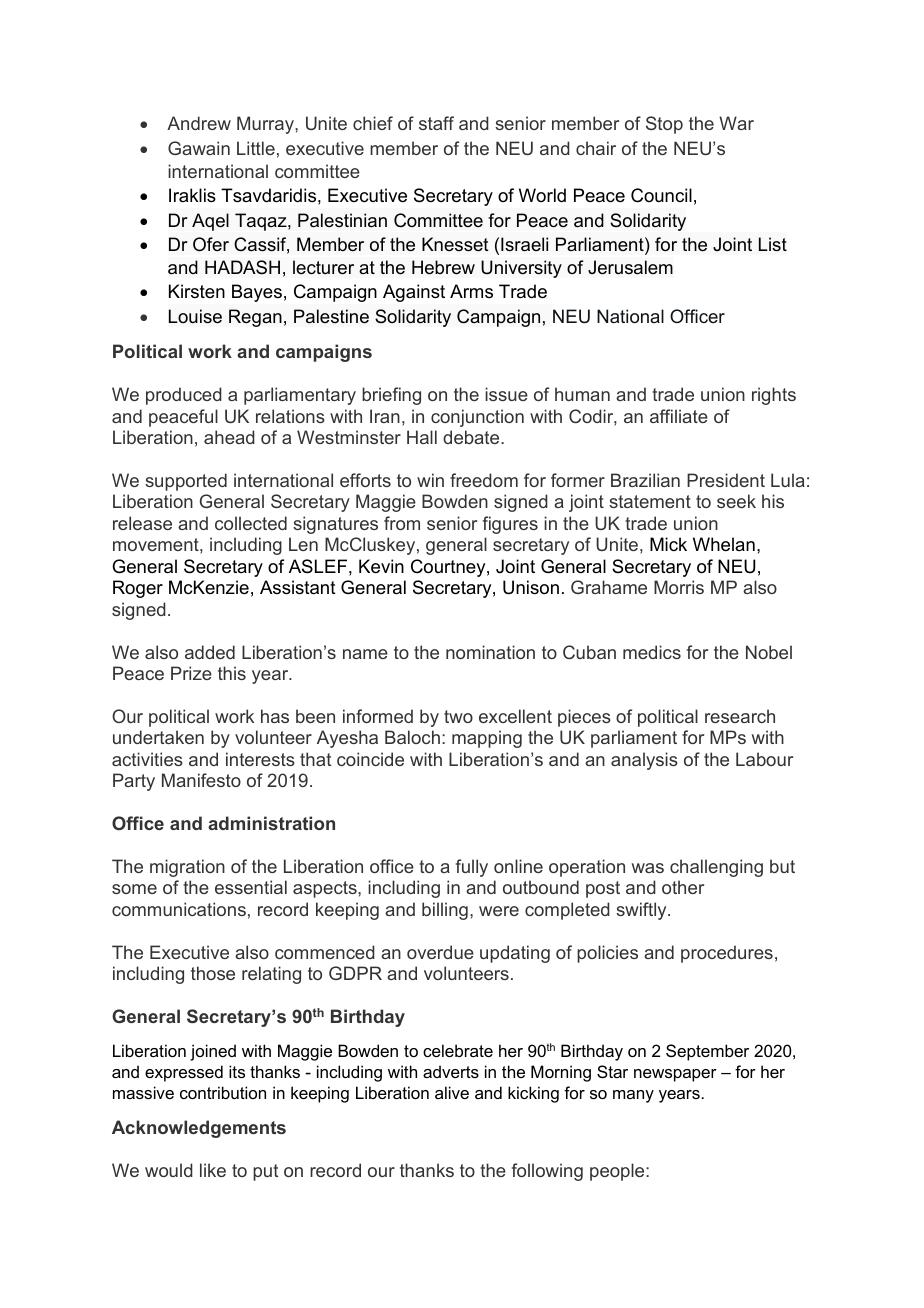  Describe the element at coordinates (179, 909) in the screenshot. I see `communications` at that location.
